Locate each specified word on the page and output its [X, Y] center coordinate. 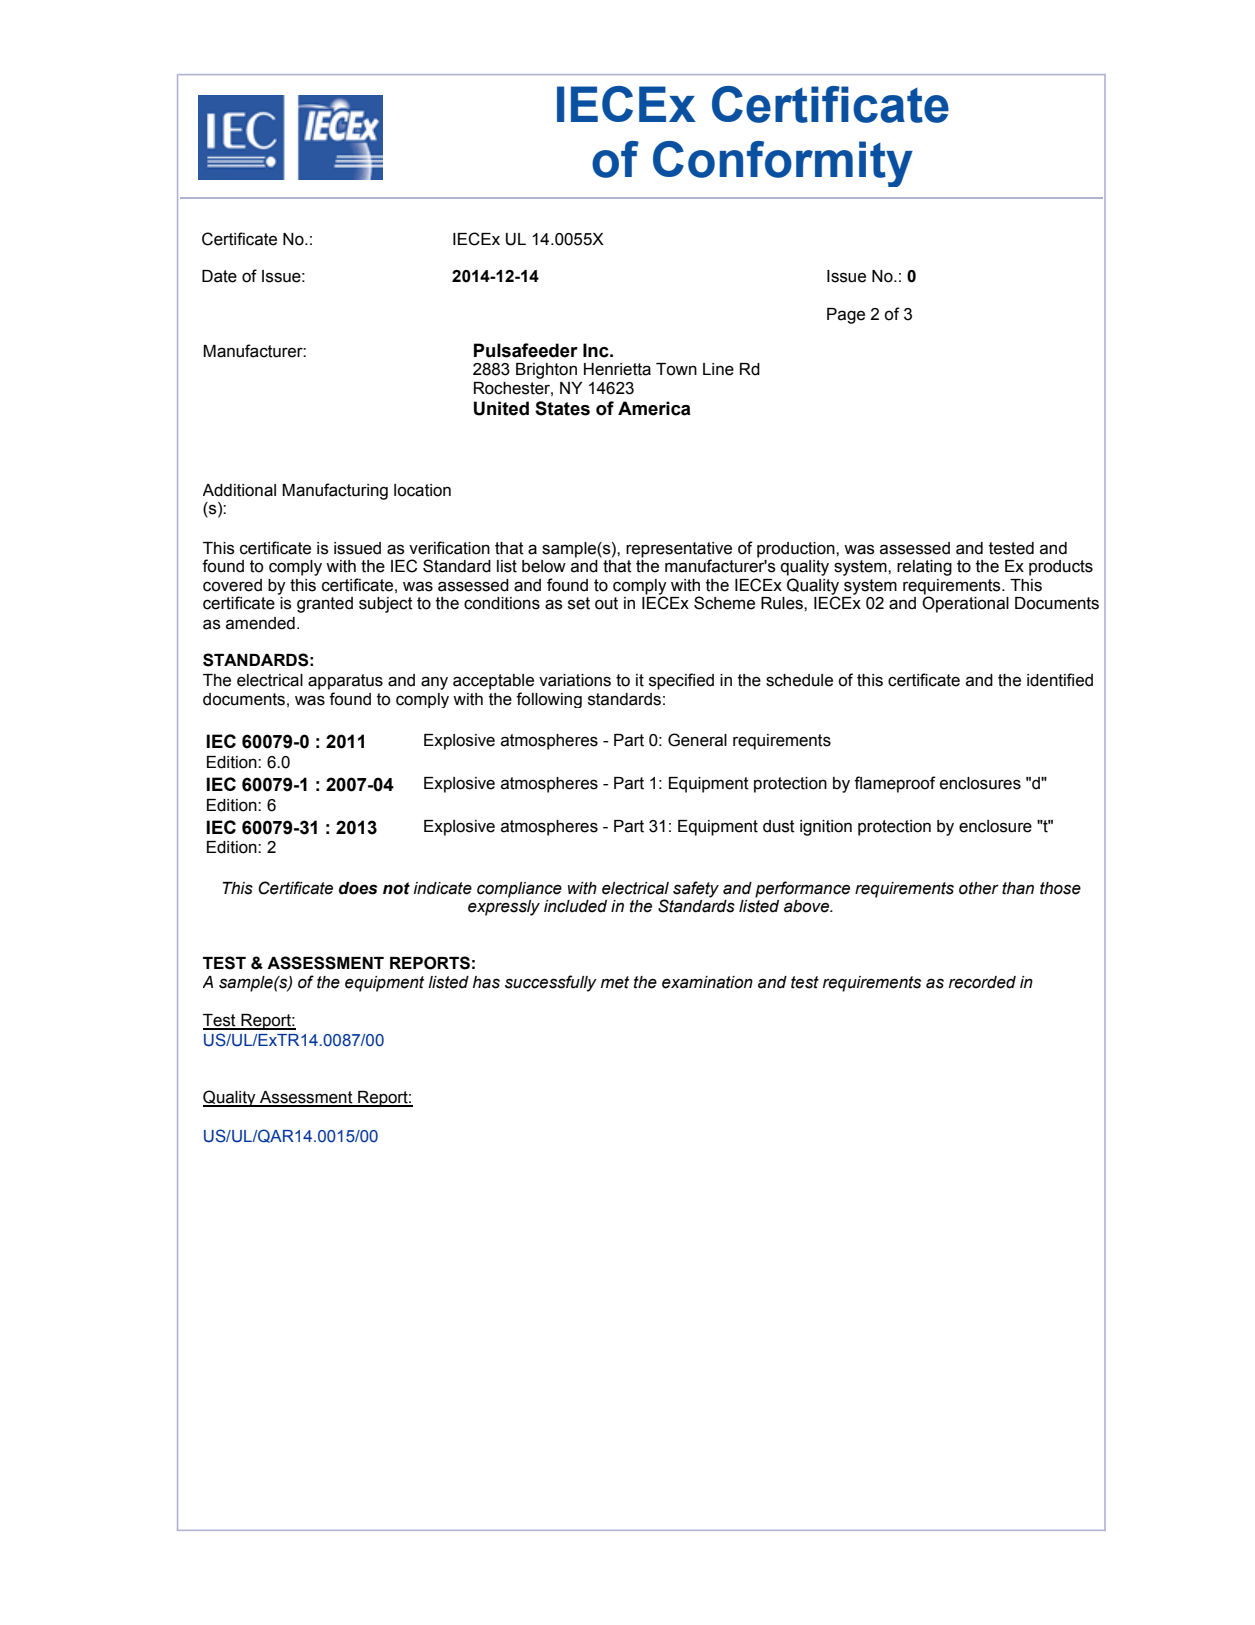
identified [1060, 680]
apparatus [345, 682]
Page [846, 316]
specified [681, 681]
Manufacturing [335, 491]
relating [924, 568]
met [615, 982]
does [358, 888]
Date [219, 276]
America [654, 408]
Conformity [783, 164]
